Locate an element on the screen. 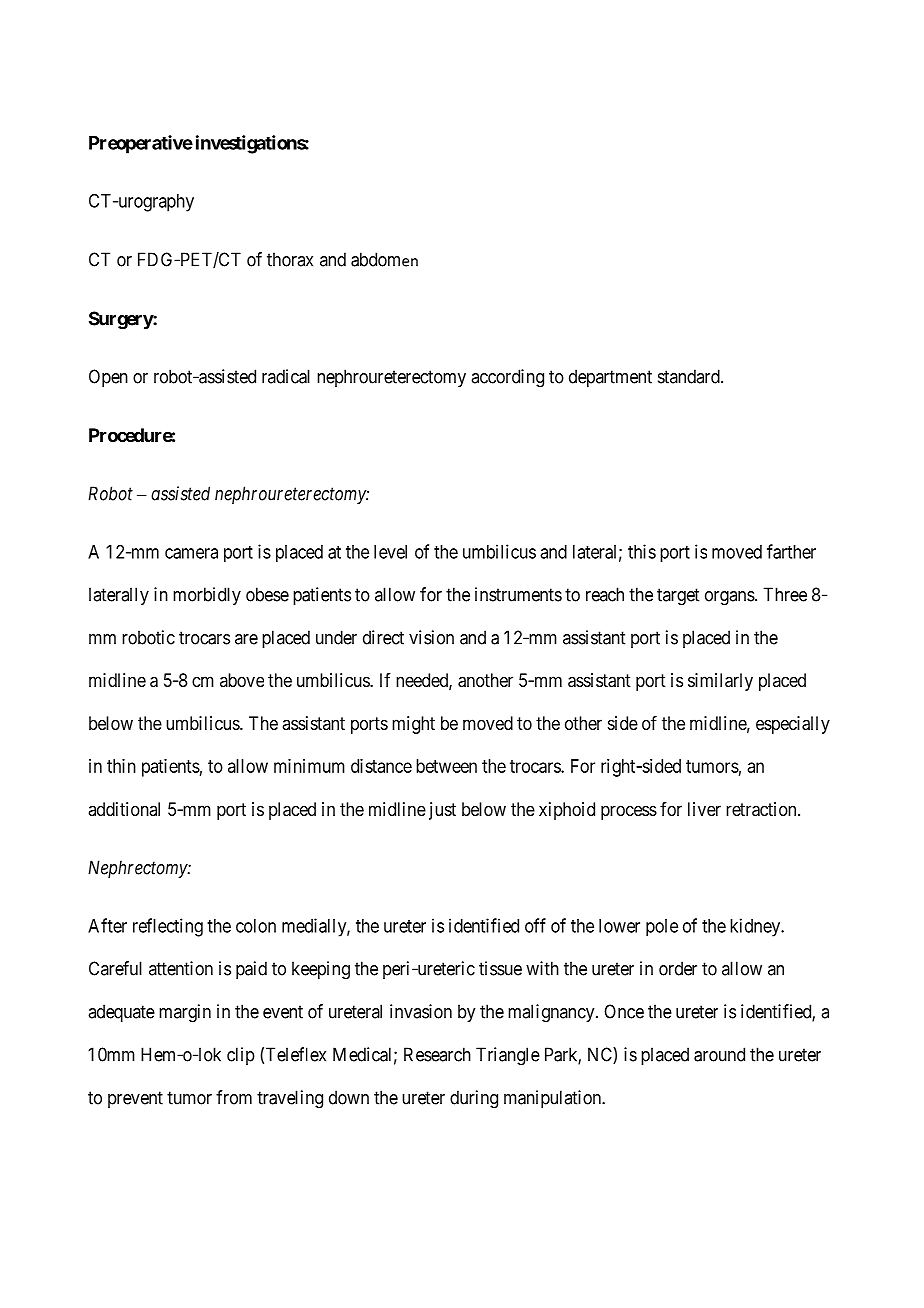  Research is located at coordinates (437, 1054).
